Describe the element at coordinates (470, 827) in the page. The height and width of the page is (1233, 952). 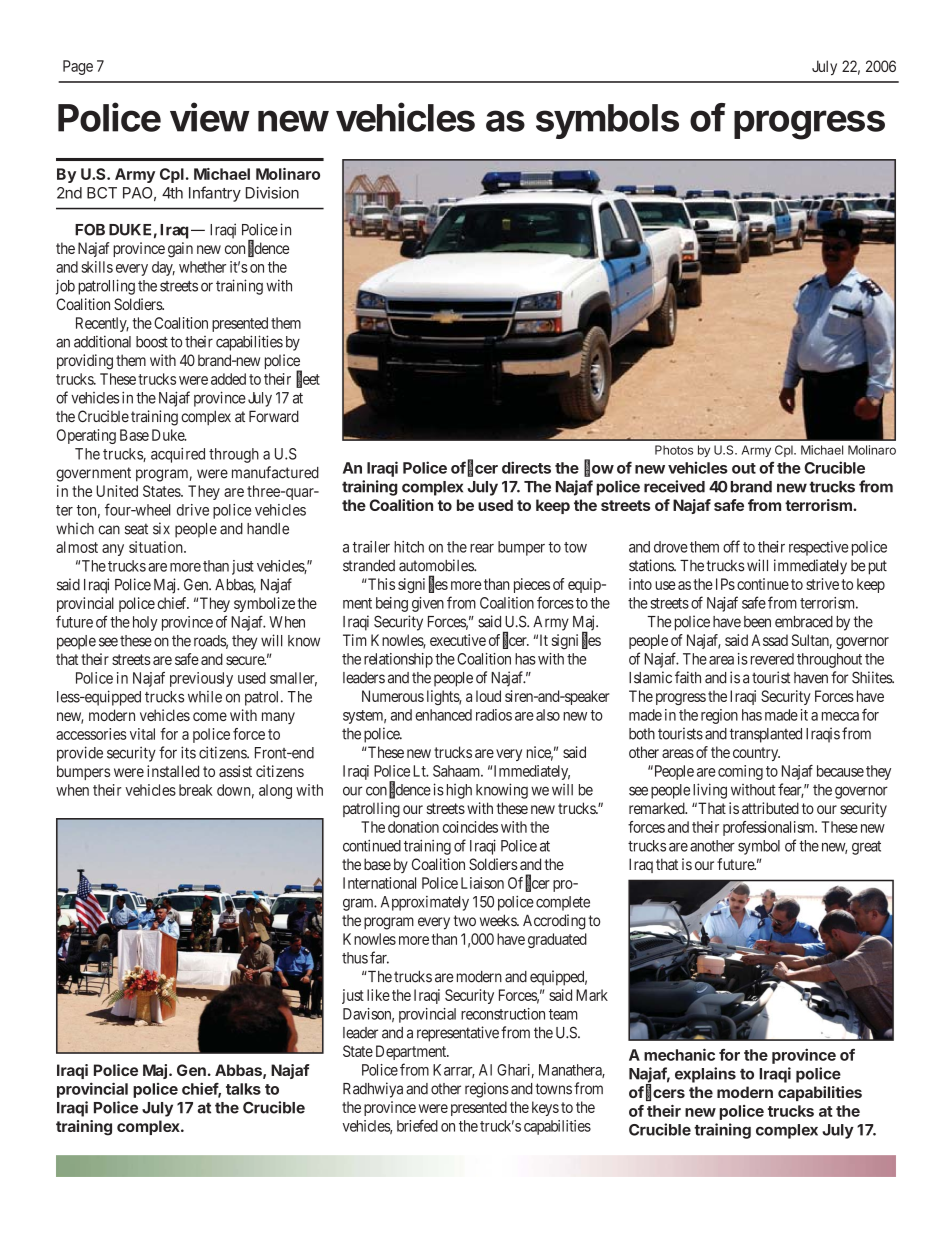
I see `coincides` at that location.
